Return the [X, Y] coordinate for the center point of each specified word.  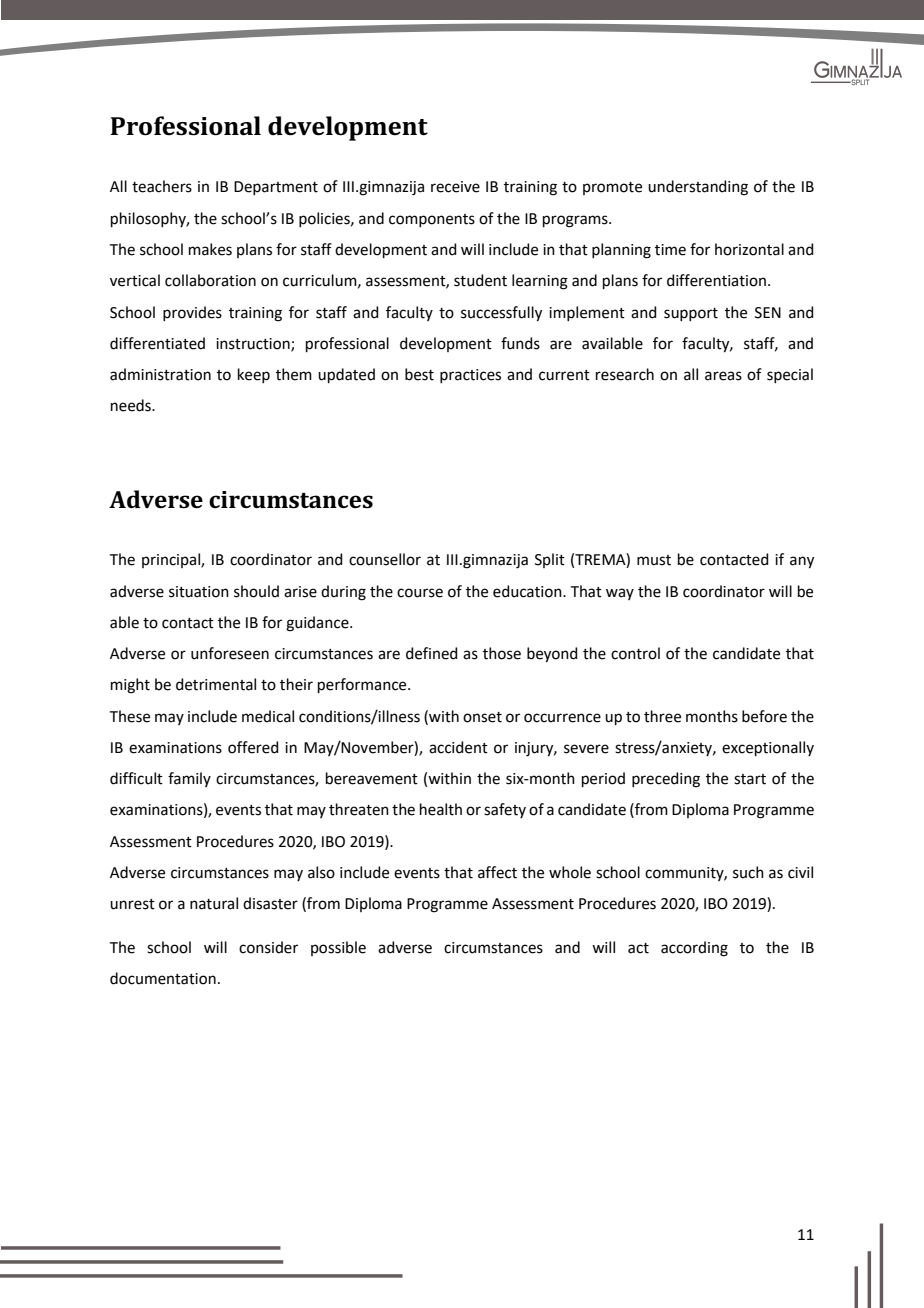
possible [338, 948]
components [432, 220]
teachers [162, 186]
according [694, 949]
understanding [698, 188]
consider [268, 947]
